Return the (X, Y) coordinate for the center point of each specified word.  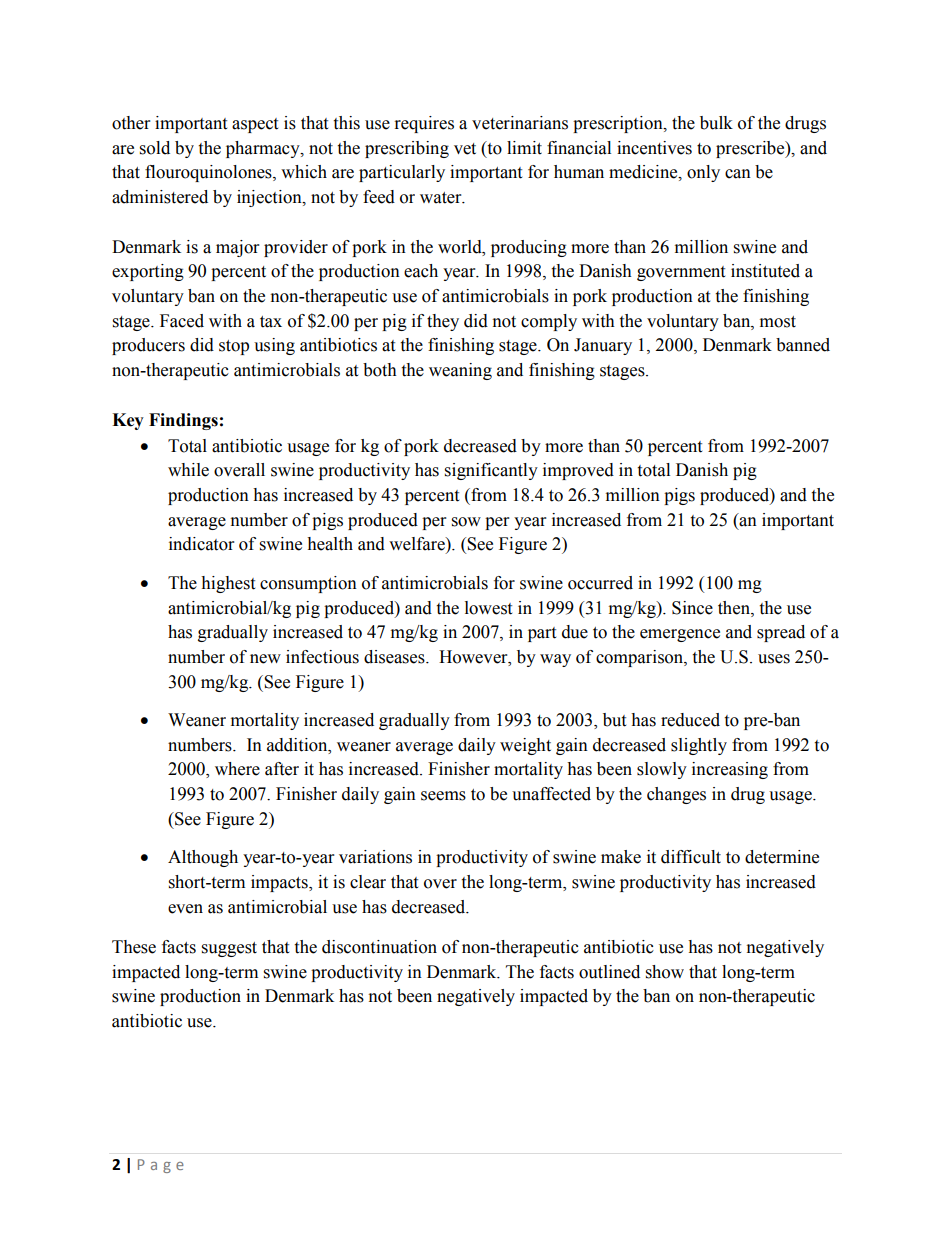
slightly (699, 746)
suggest (229, 949)
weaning (460, 371)
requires (424, 124)
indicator (201, 544)
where (237, 769)
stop (234, 347)
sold (155, 148)
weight (525, 746)
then (735, 608)
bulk (716, 123)
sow (466, 522)
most (778, 322)
